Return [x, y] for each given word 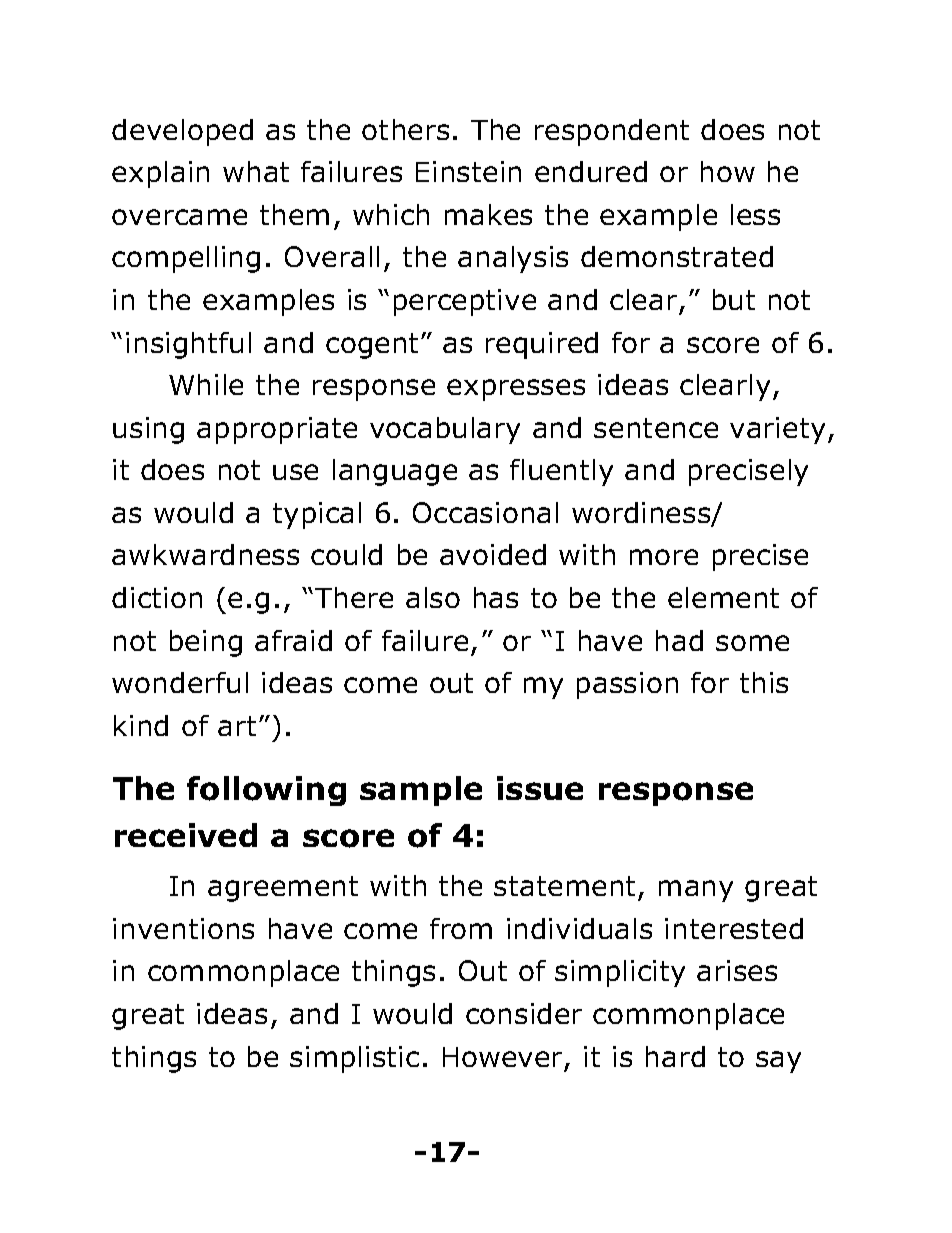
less [755, 214]
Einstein [468, 171]
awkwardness [205, 554]
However [502, 1057]
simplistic [354, 1059]
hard [675, 1056]
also [433, 597]
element [723, 597]
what [256, 171]
